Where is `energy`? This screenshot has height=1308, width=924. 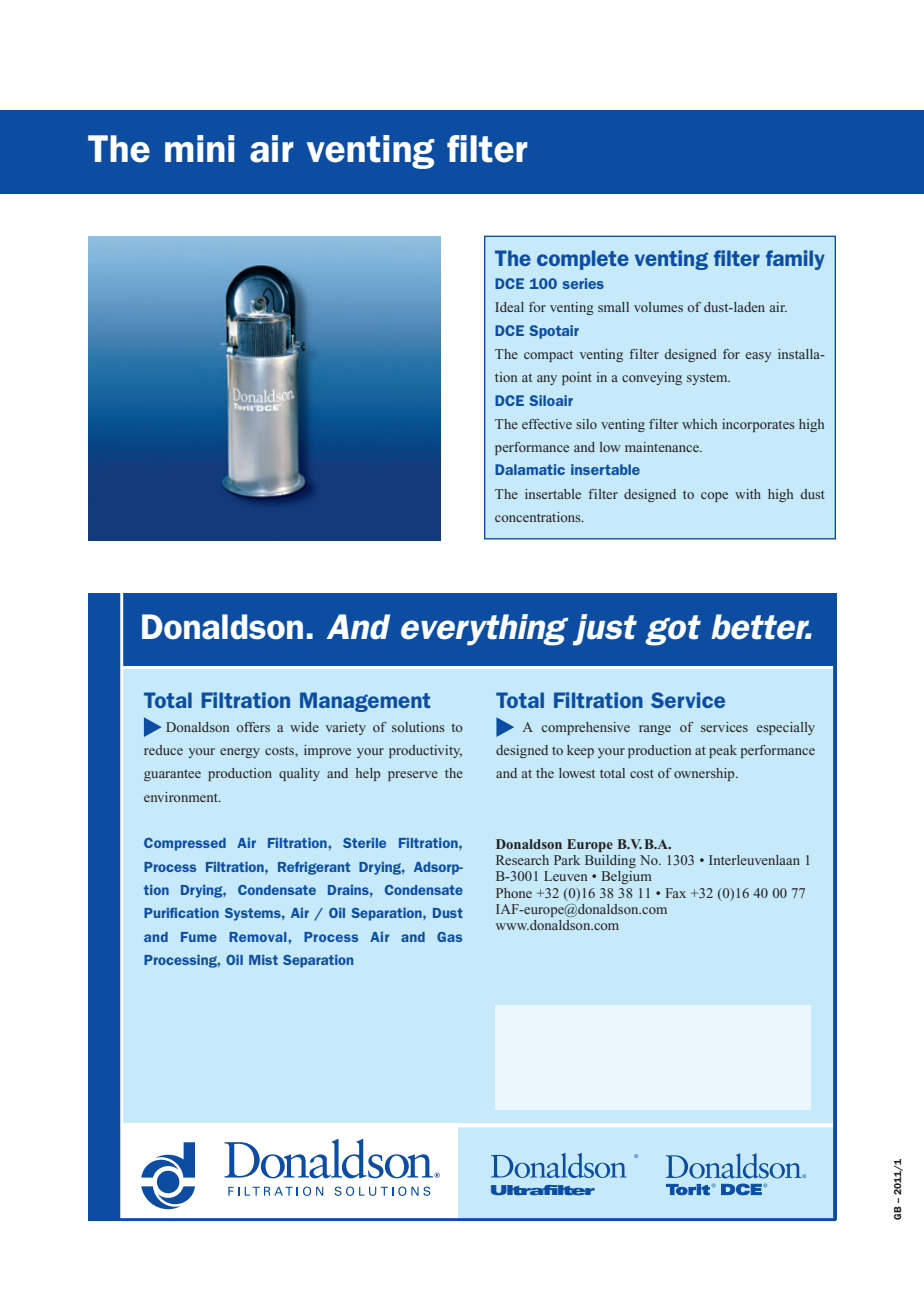
energy is located at coordinates (240, 753).
